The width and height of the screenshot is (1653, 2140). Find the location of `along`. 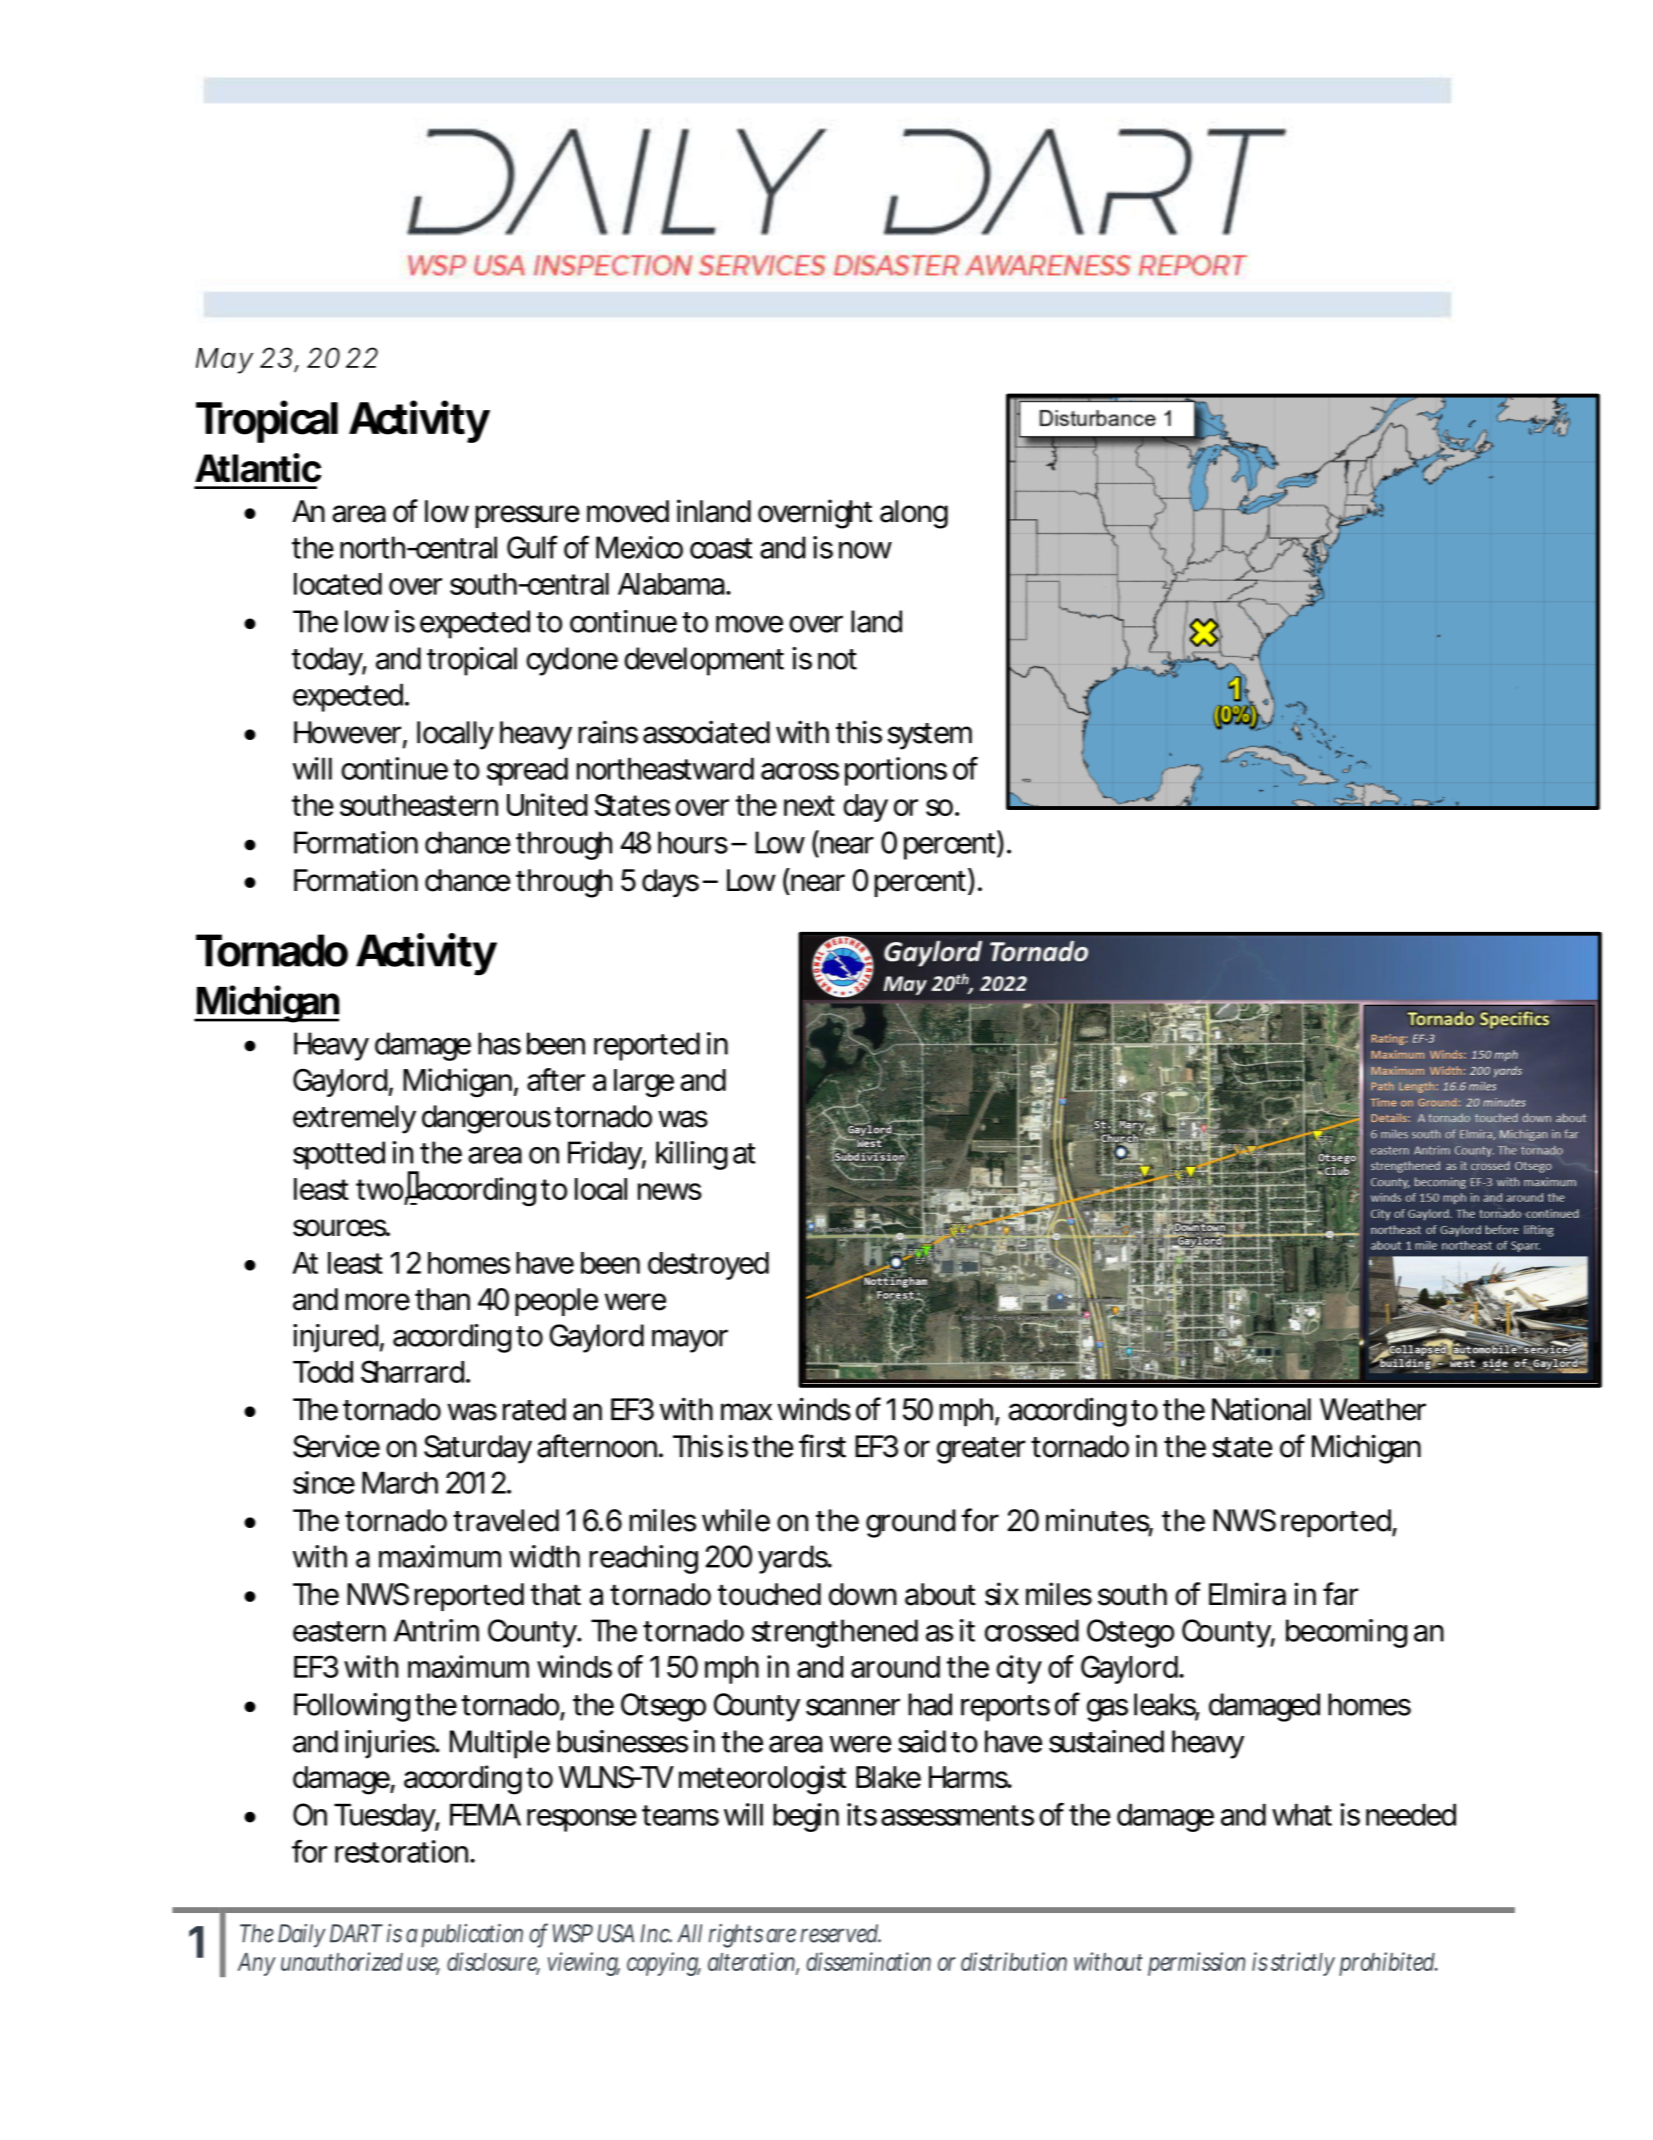

along is located at coordinates (914, 514).
